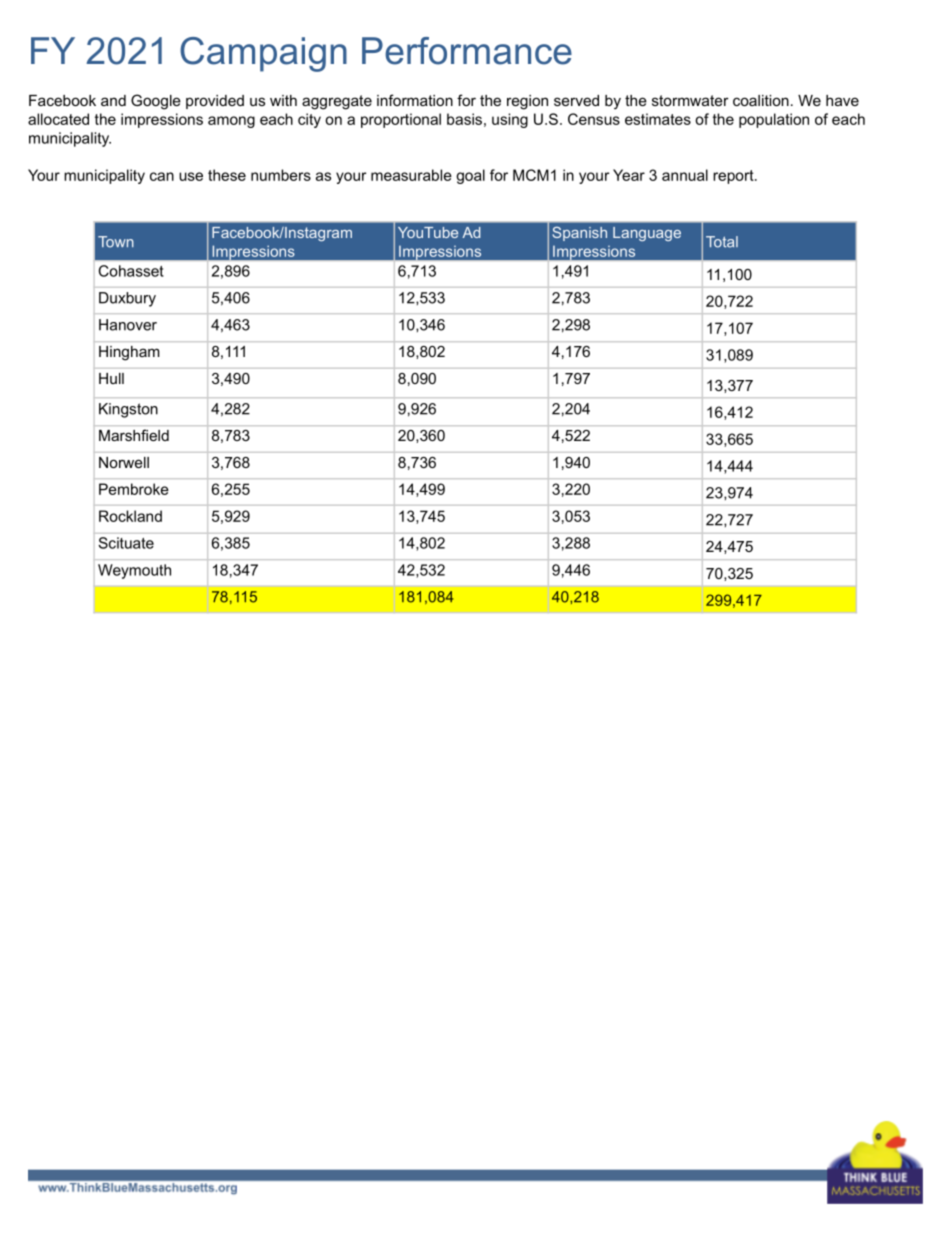 The width and height of the screenshot is (952, 1233). I want to click on Hanover, so click(128, 325).
